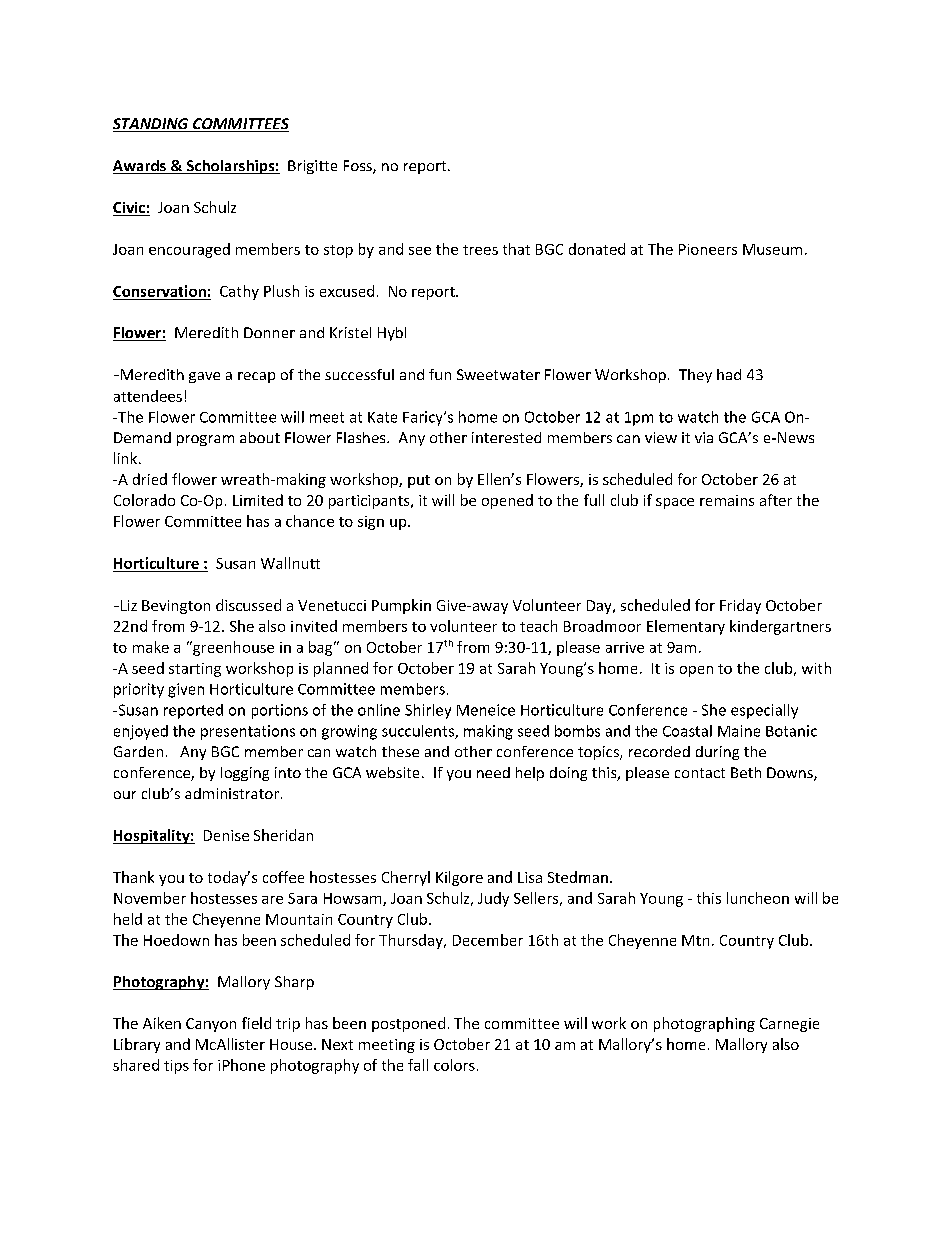 This page has width=952, height=1233. Describe the element at coordinates (459, 878) in the page. I see `Kilgore` at that location.
